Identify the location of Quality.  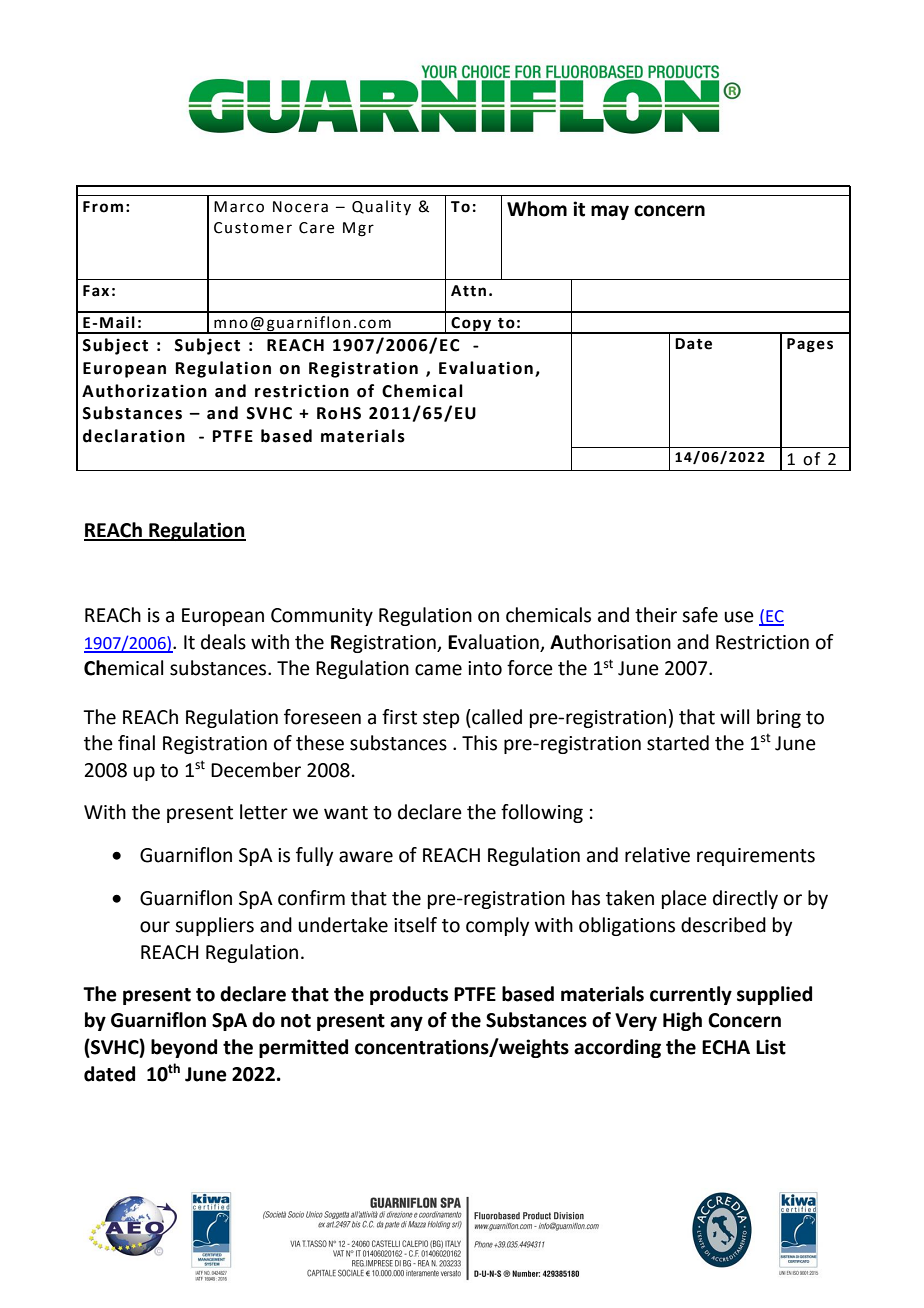
(381, 207).
